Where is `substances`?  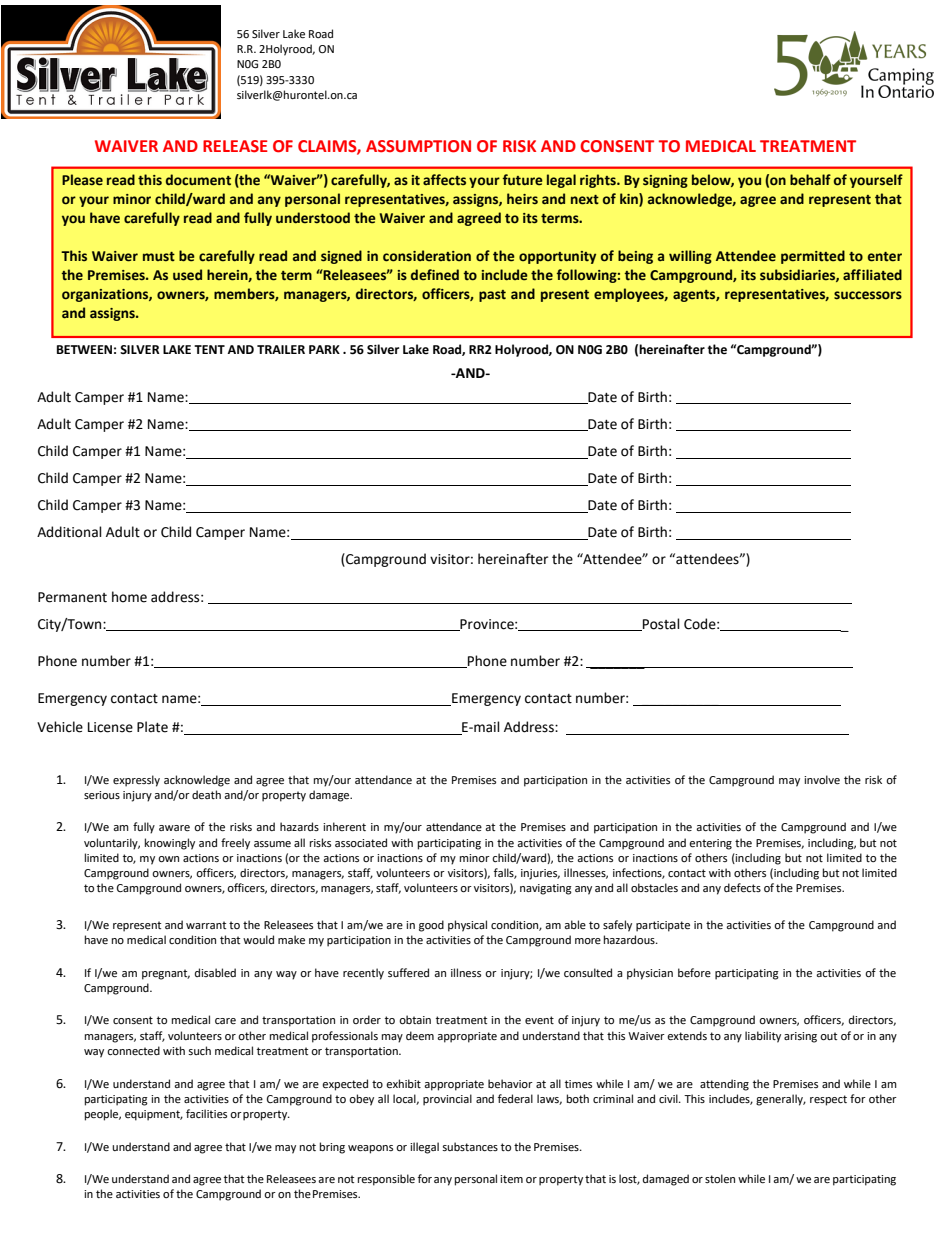
substances is located at coordinates (470, 1147).
